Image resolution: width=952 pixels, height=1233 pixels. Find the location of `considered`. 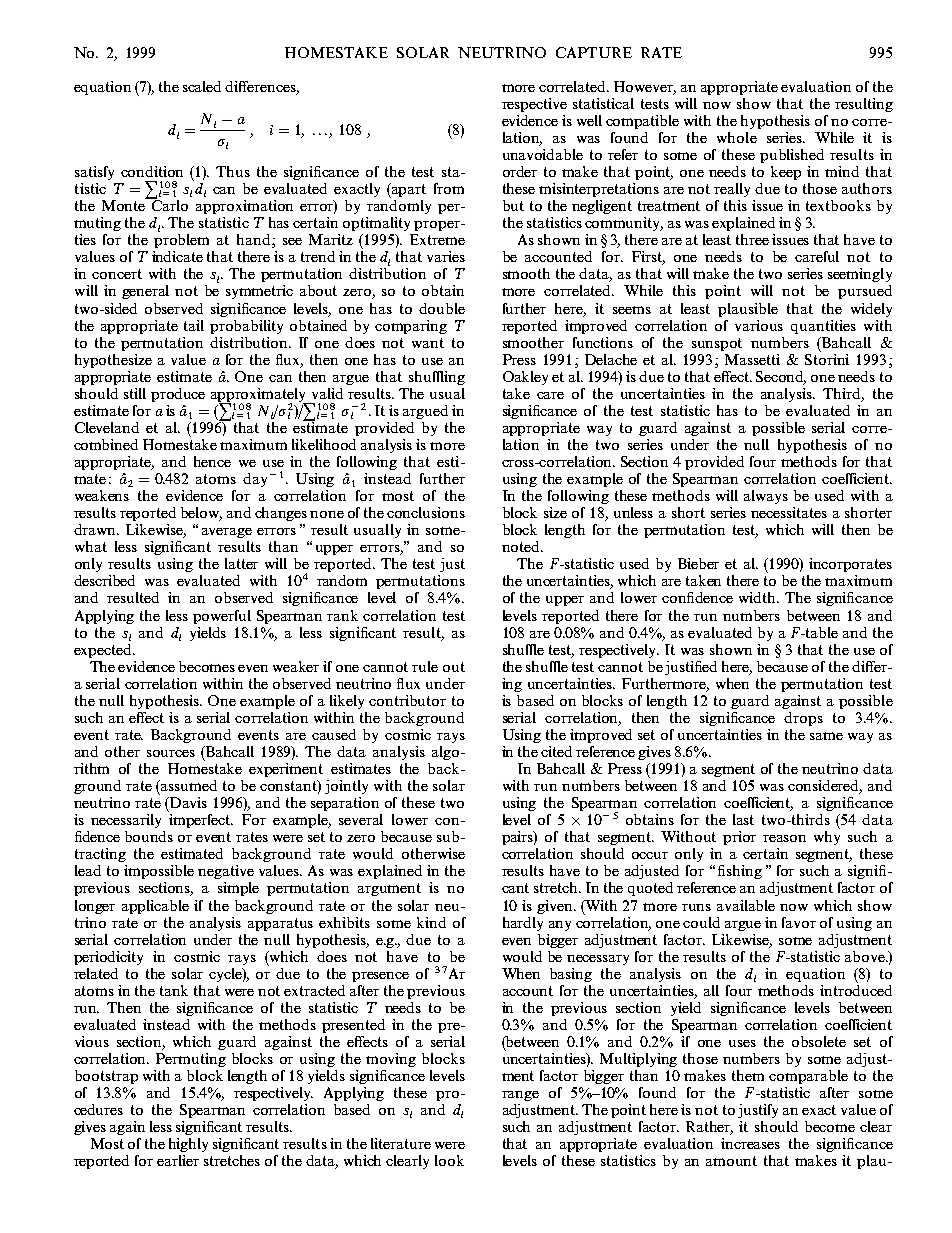

considered is located at coordinates (825, 787).
